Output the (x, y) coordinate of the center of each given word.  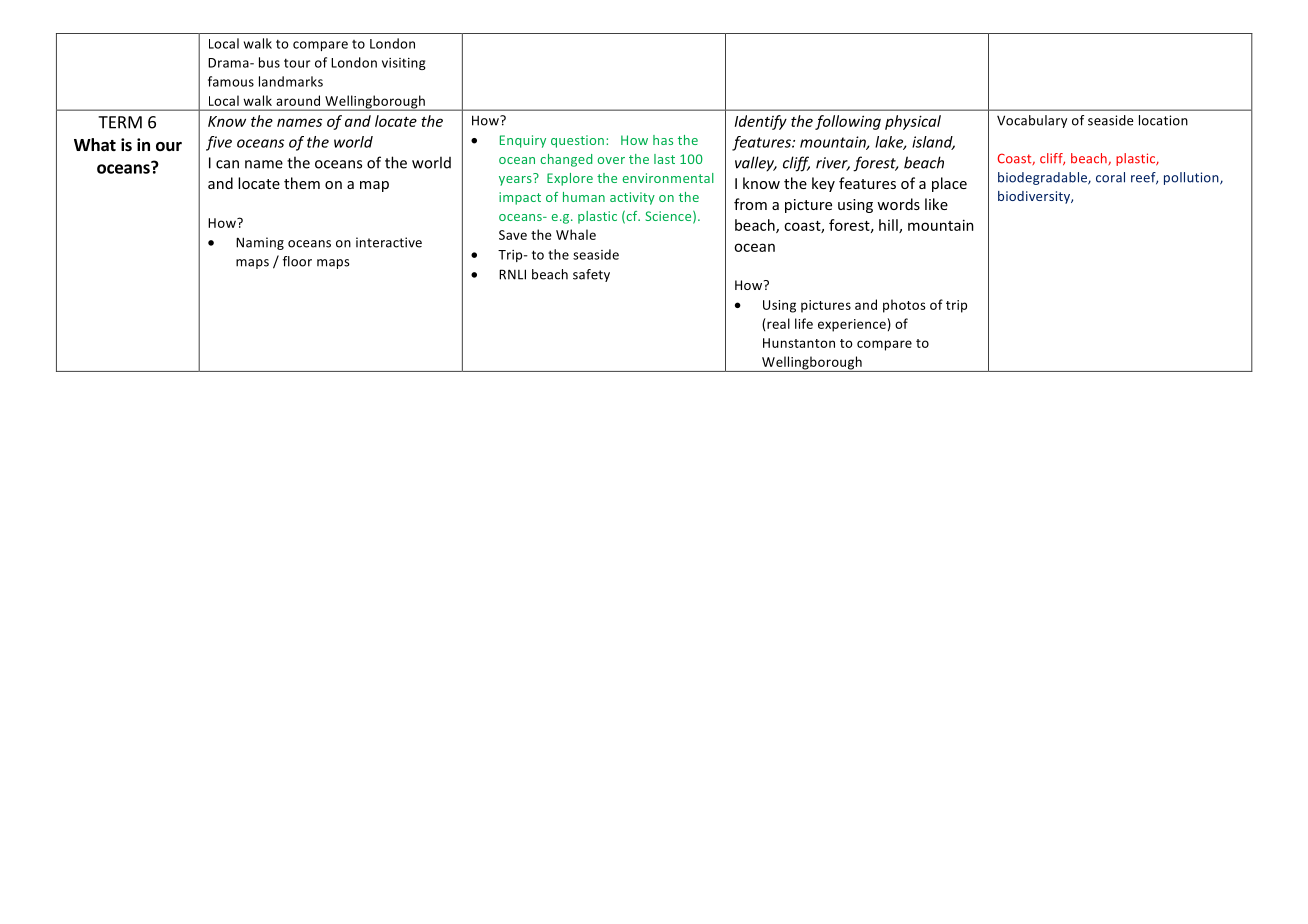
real (777, 323)
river (833, 164)
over (611, 160)
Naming (260, 243)
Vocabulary (1032, 121)
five (219, 143)
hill (889, 226)
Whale (576, 234)
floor (297, 261)
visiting (404, 64)
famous (231, 81)
